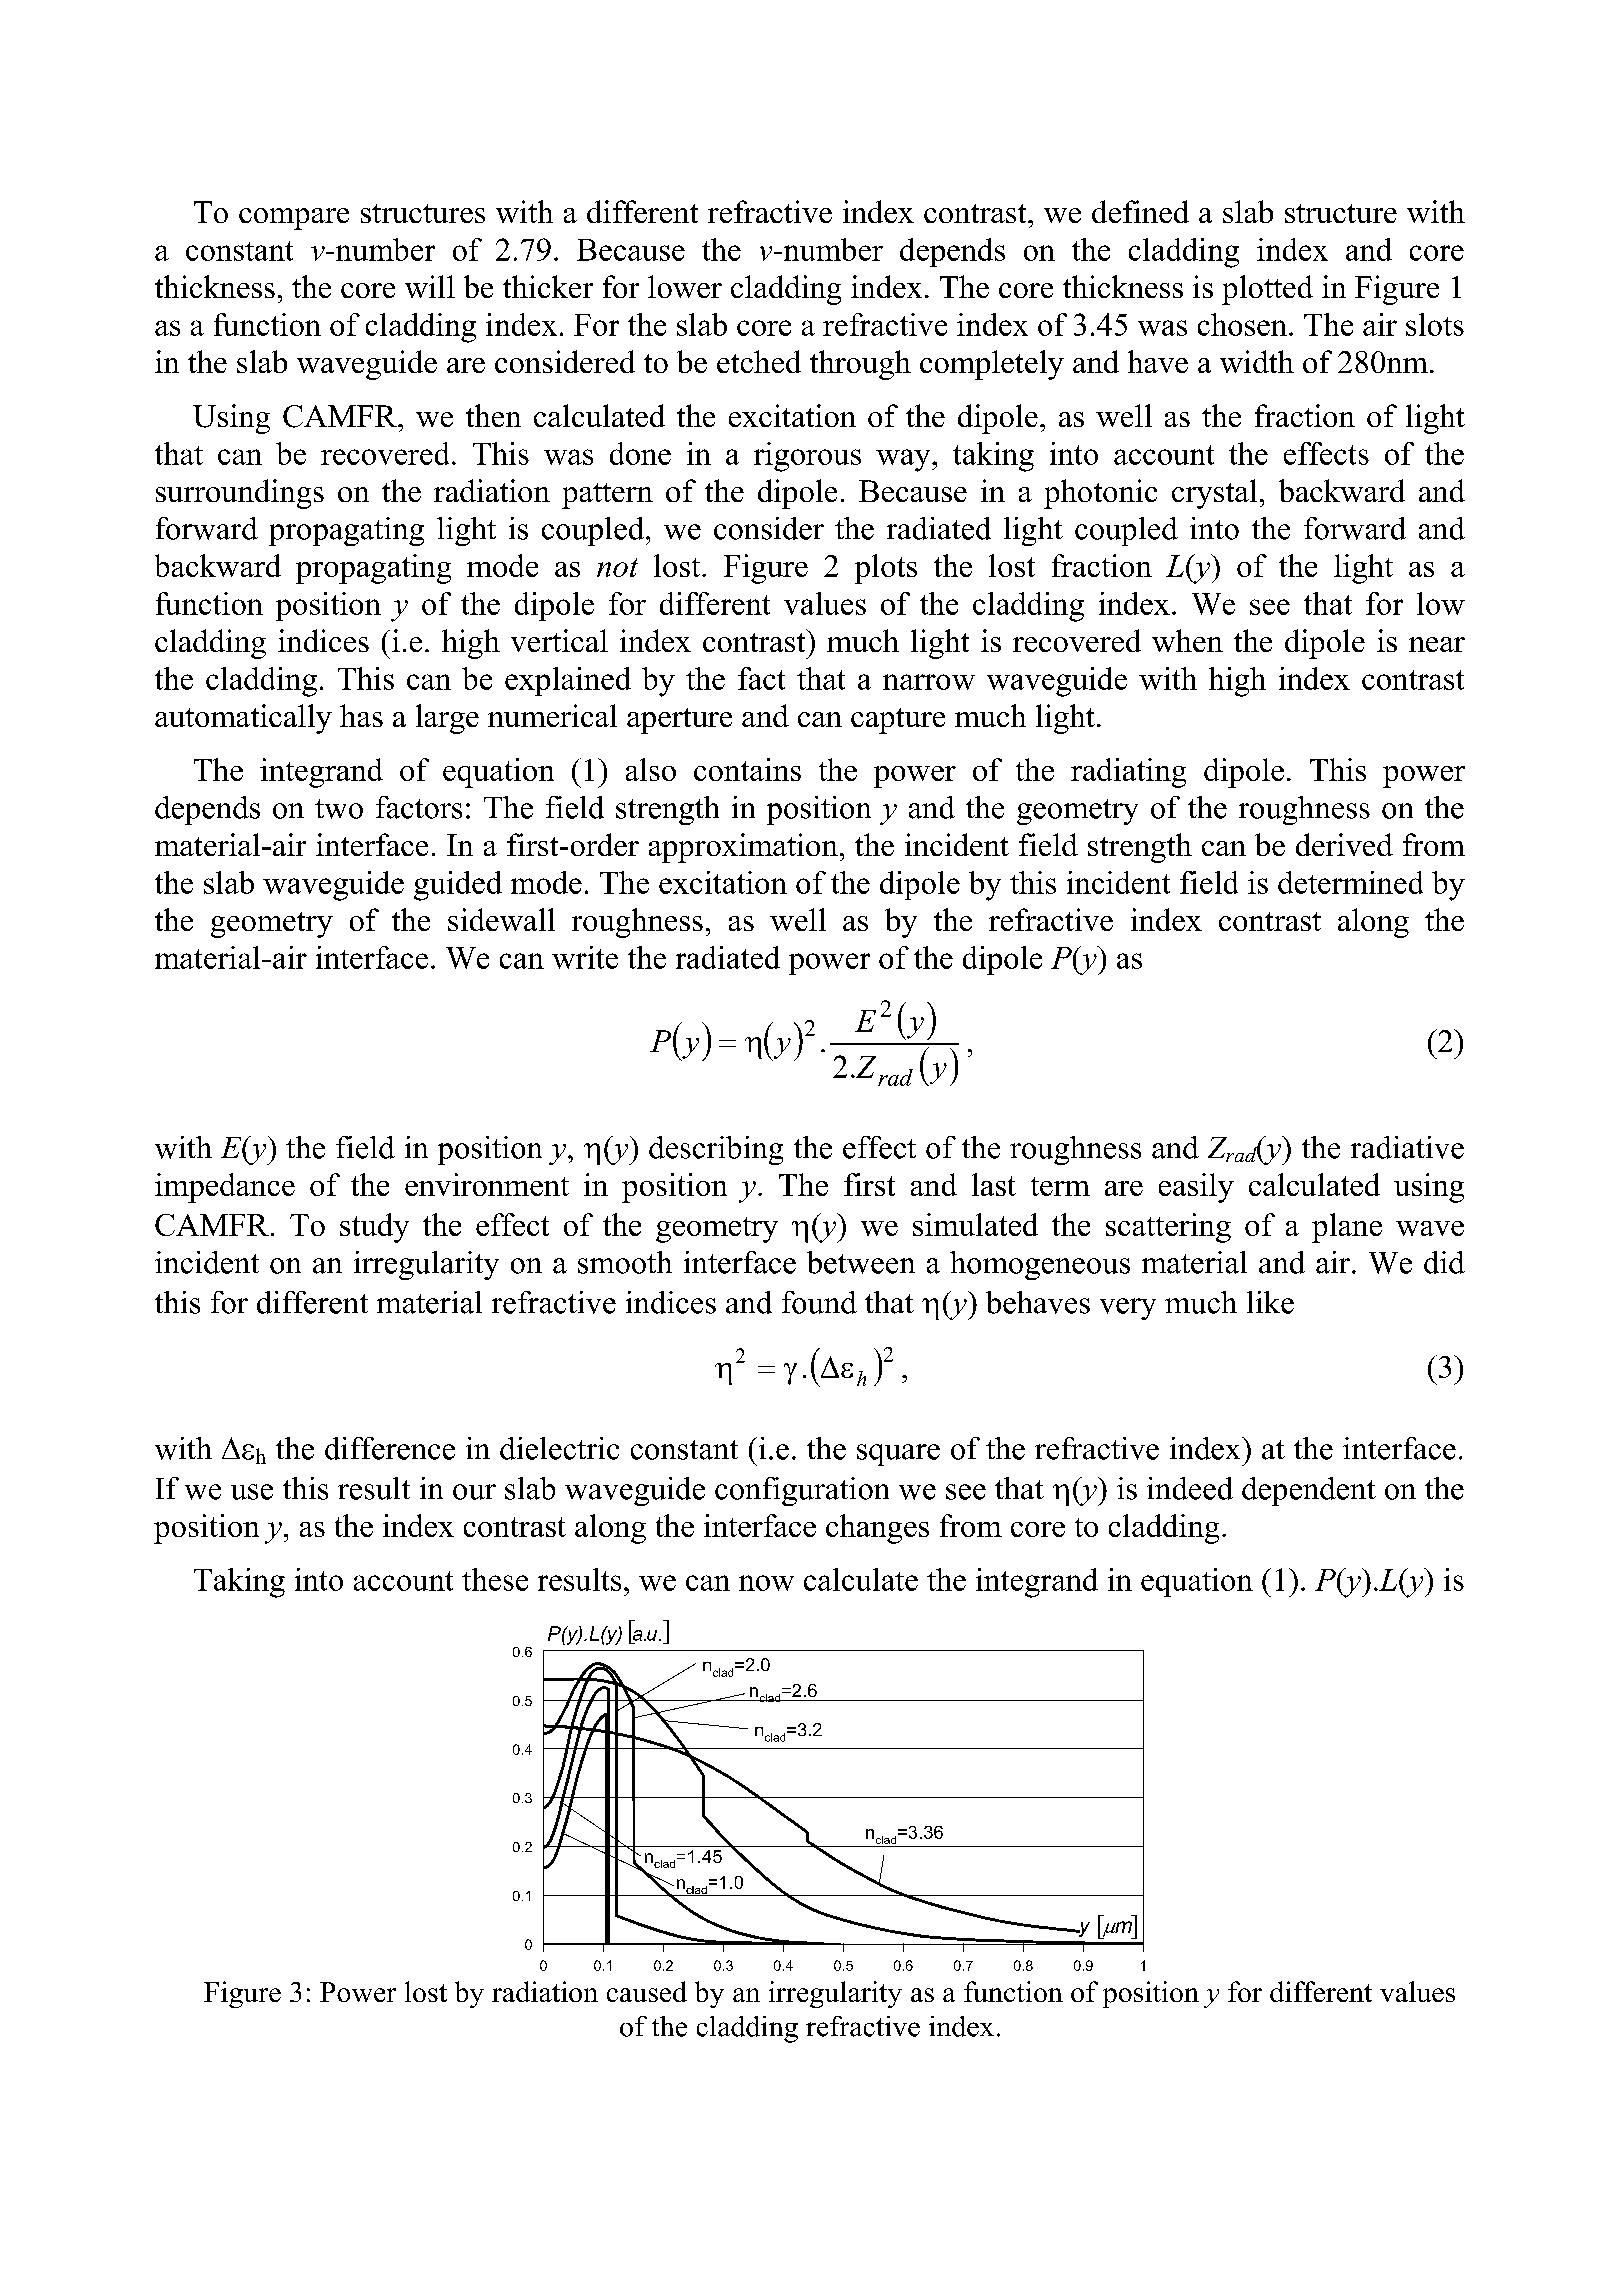  Describe the element at coordinates (430, 286) in the image. I see `will` at that location.
